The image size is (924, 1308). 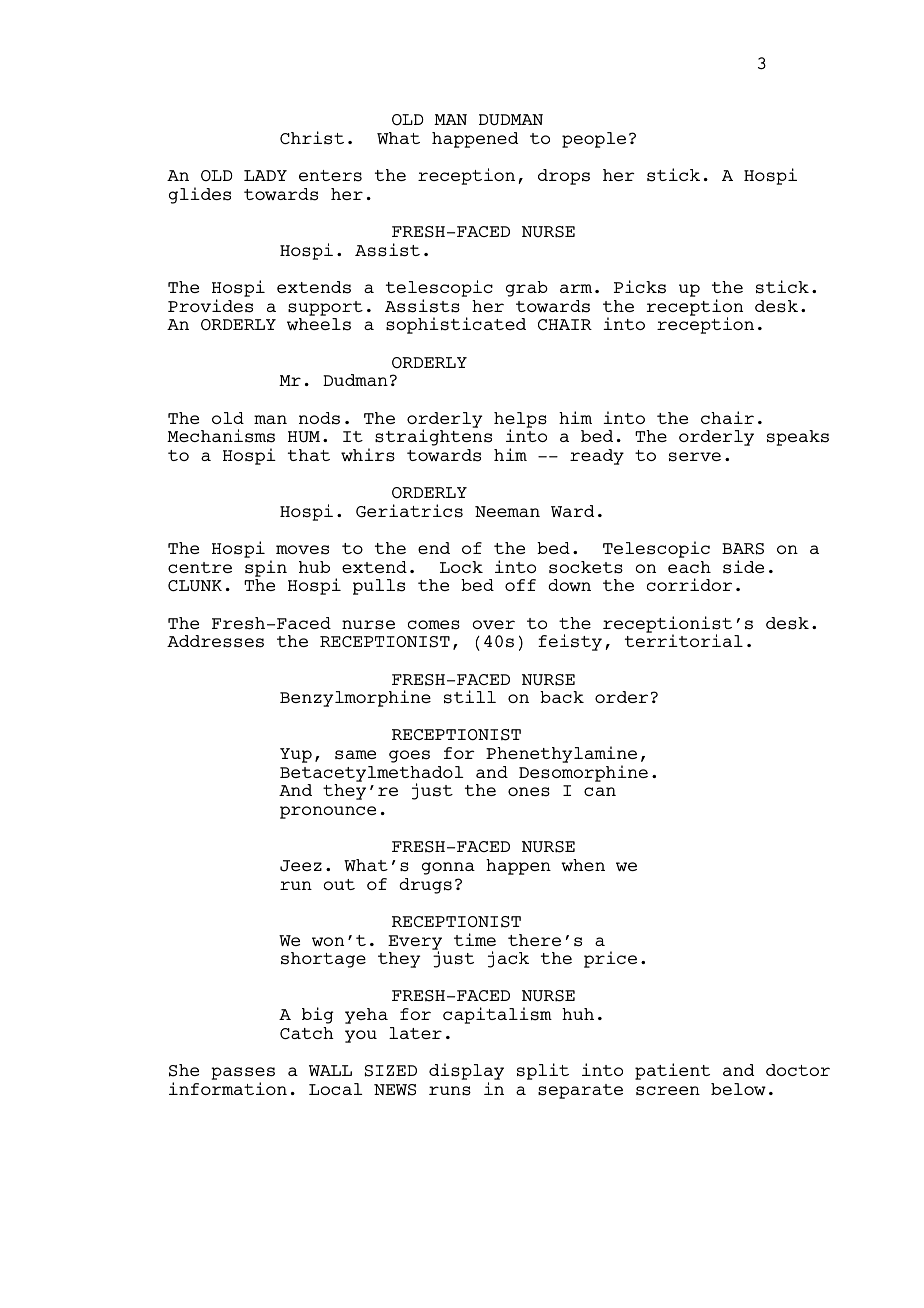 What do you see at coordinates (594, 140) in the page?
I see `people` at bounding box center [594, 140].
